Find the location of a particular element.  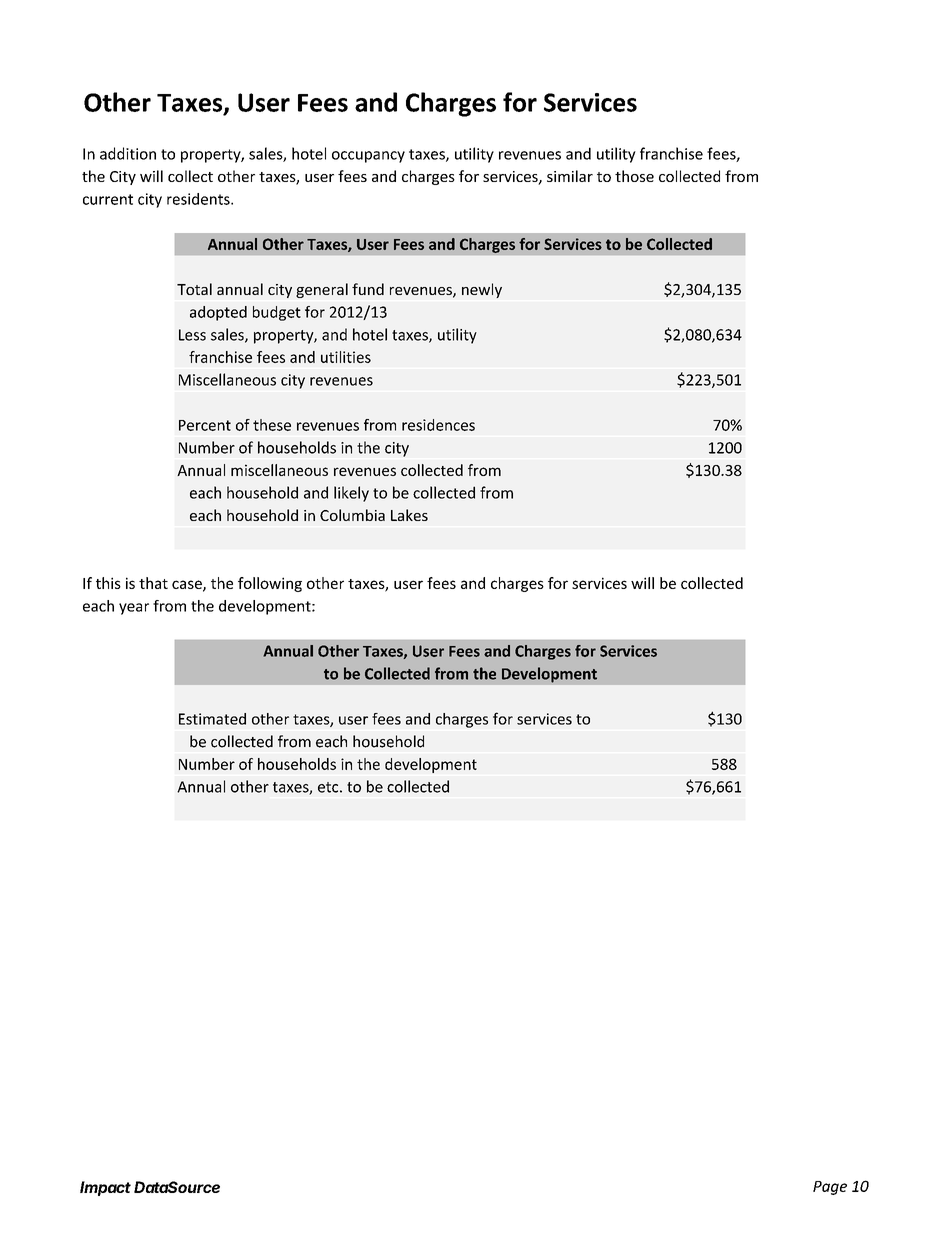

Less is located at coordinates (192, 335).
